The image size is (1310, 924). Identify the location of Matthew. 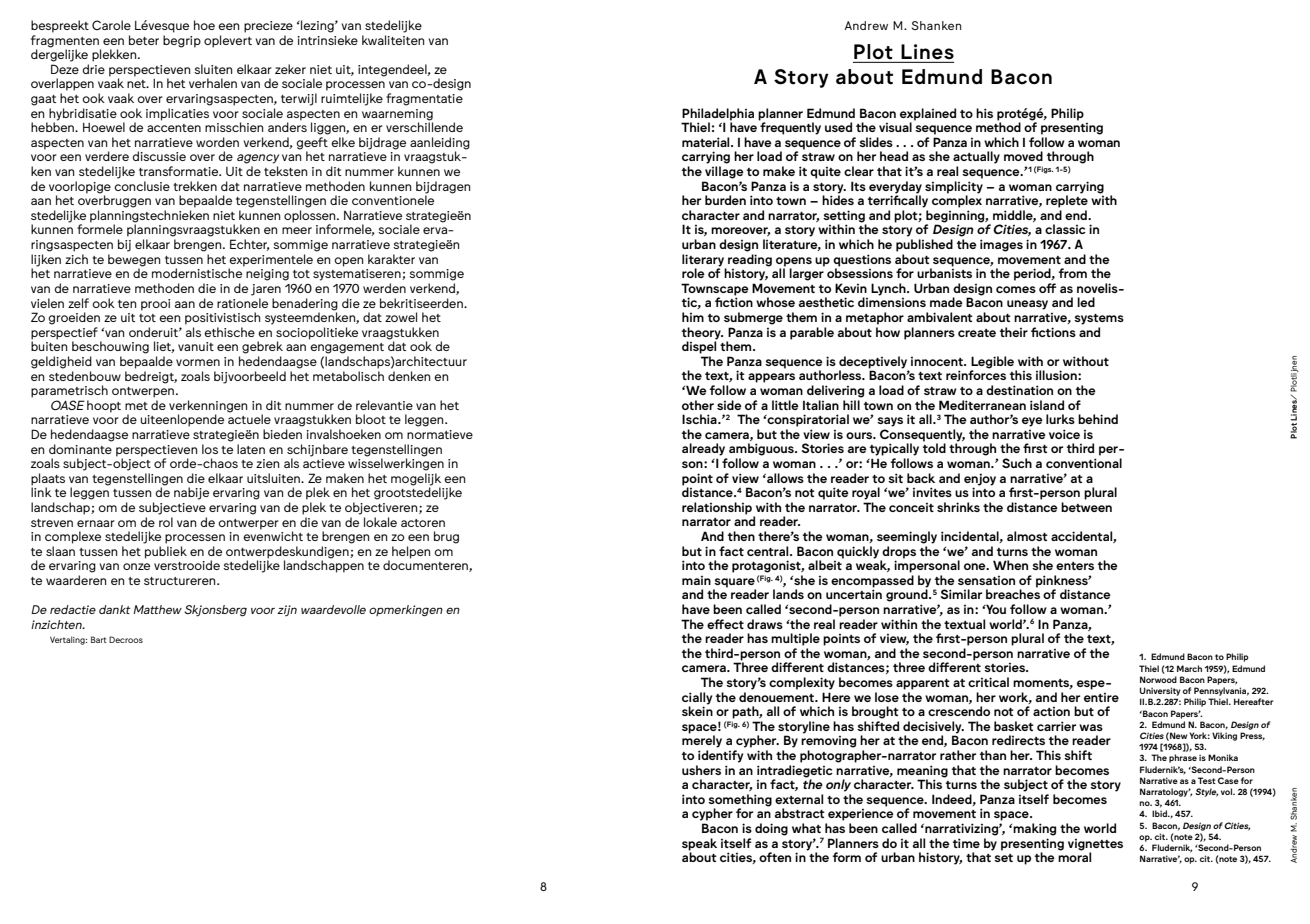
(157, 609).
